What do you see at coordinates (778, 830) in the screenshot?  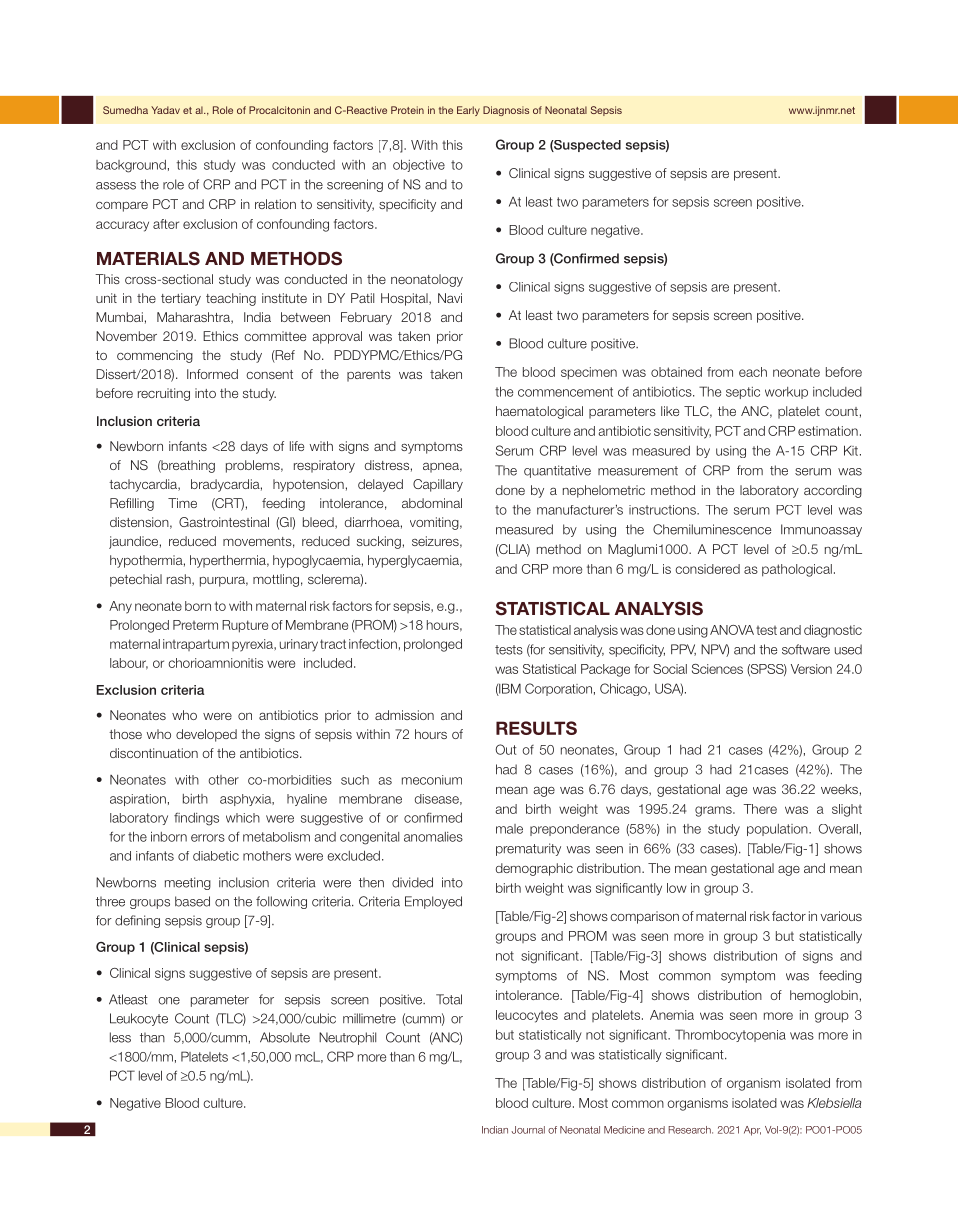 I see `population` at bounding box center [778, 830].
